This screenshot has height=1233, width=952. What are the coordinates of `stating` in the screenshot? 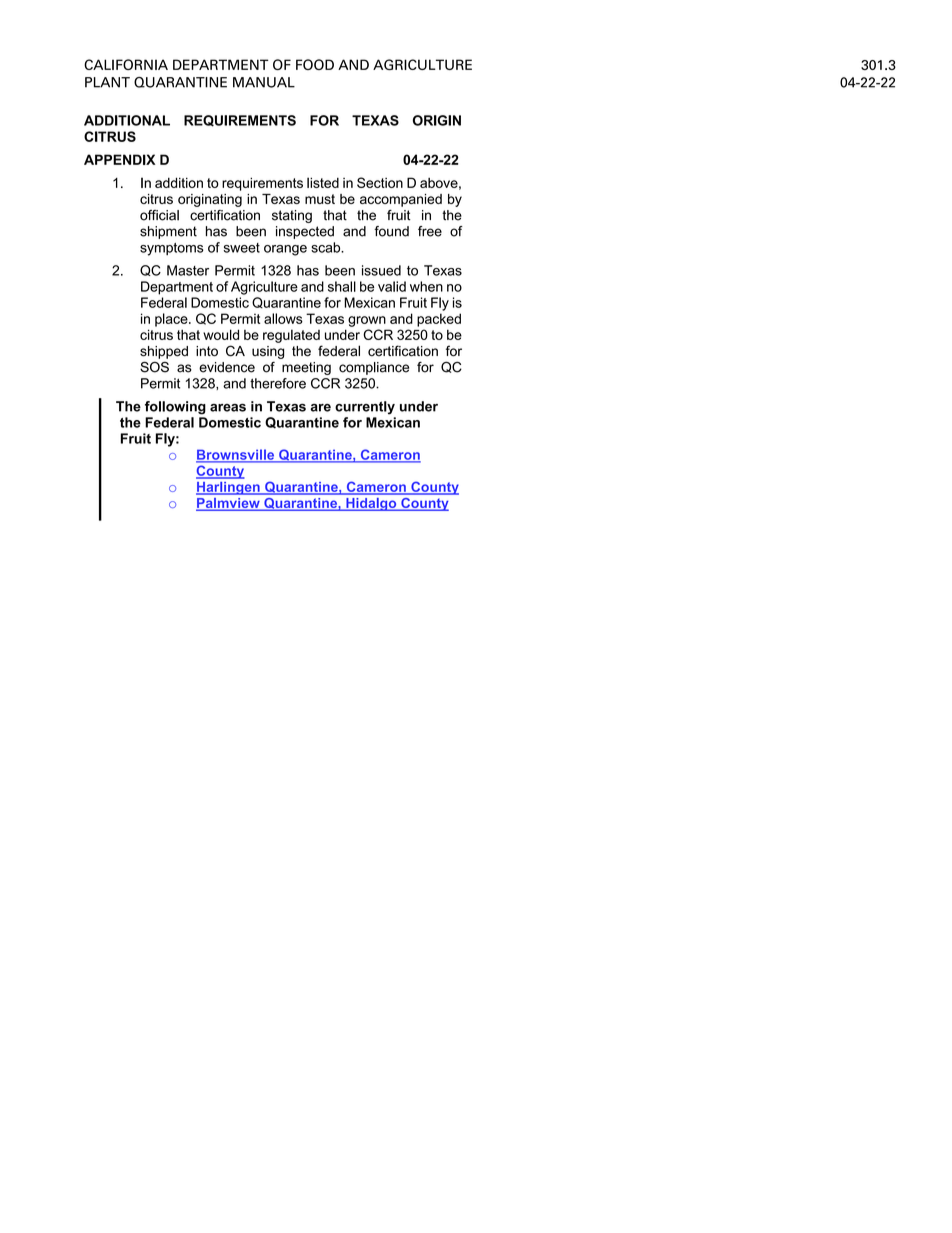 It's located at (292, 216).
